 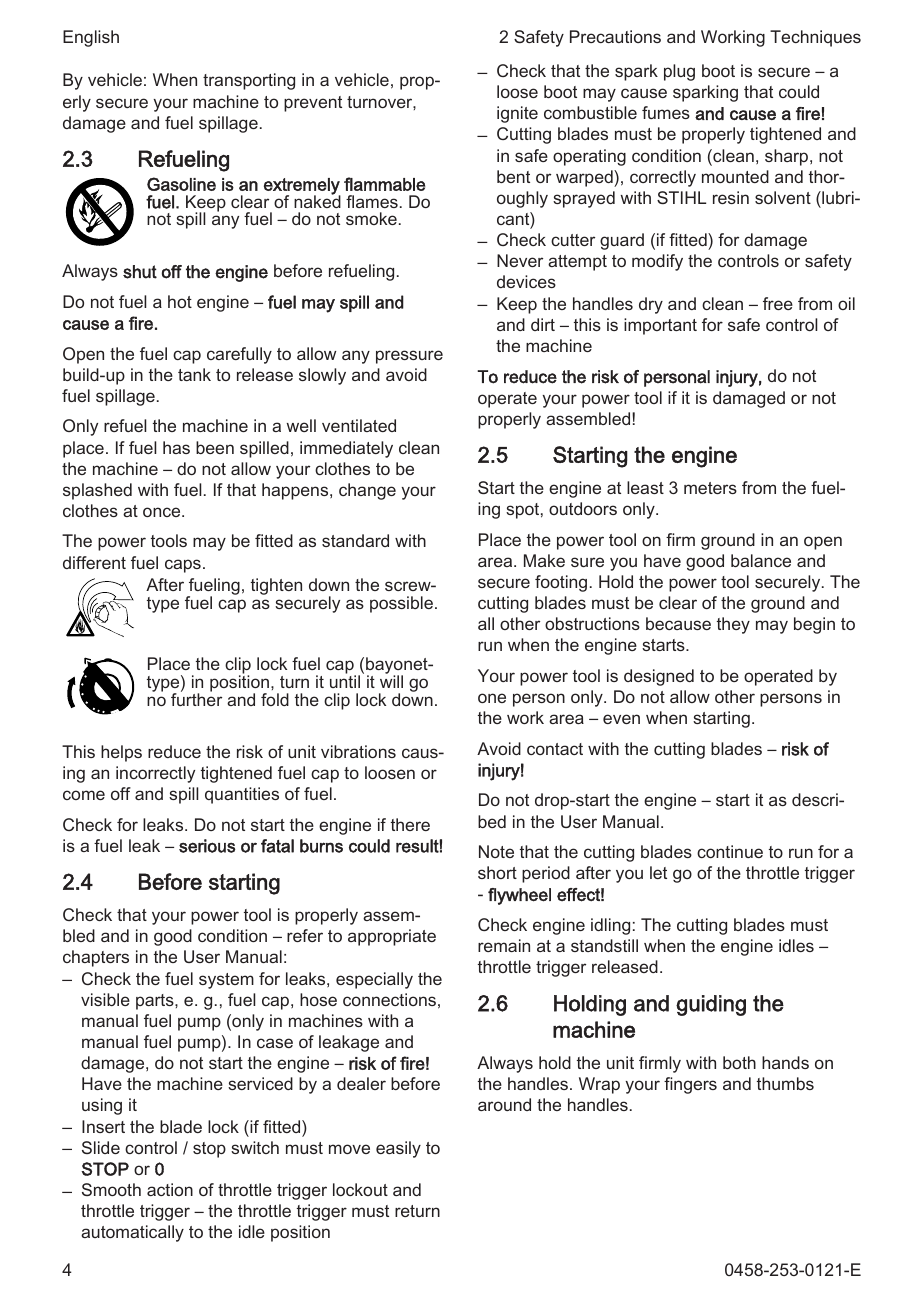 I want to click on possible, so click(x=401, y=604).
